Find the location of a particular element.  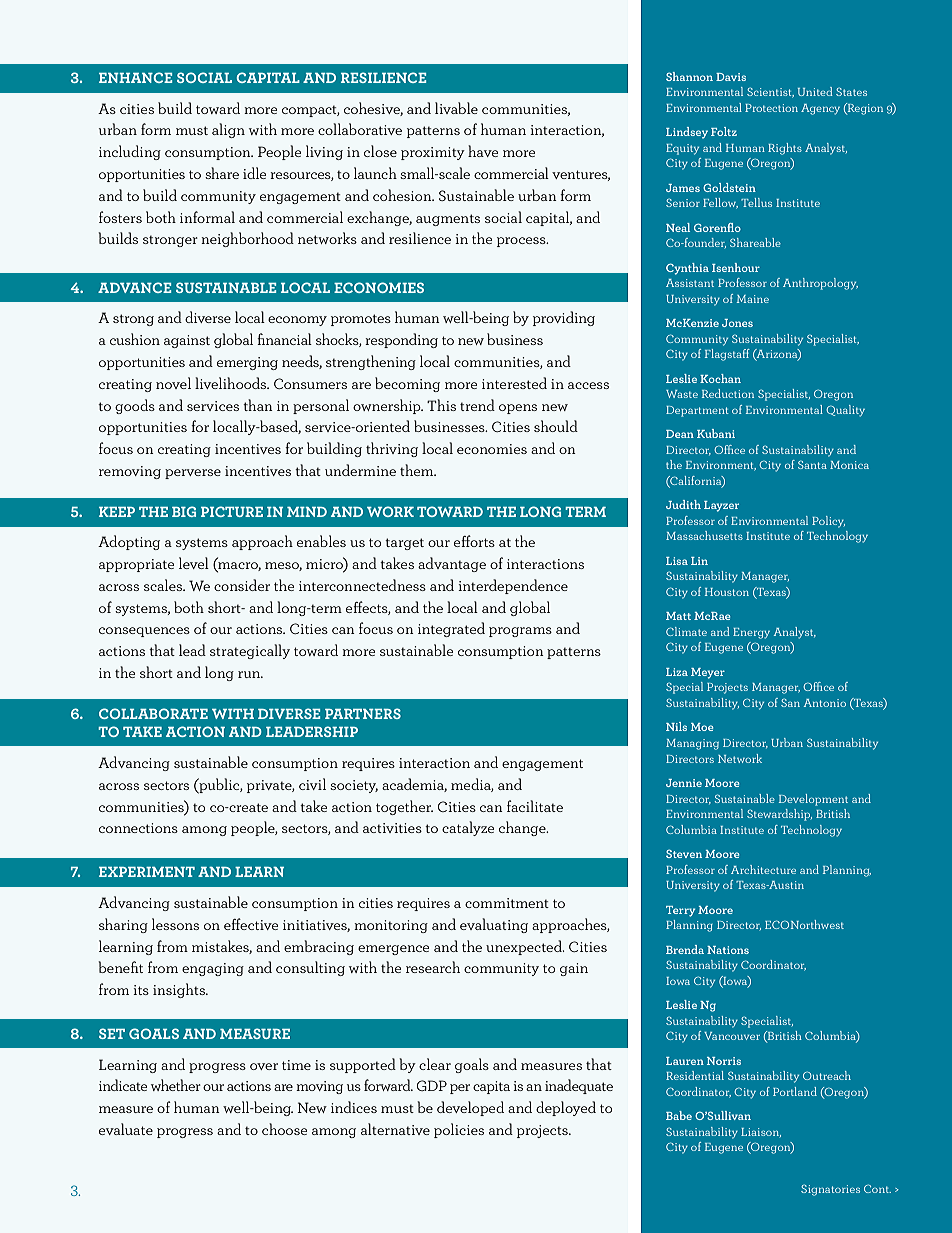

Policy is located at coordinates (828, 522).
